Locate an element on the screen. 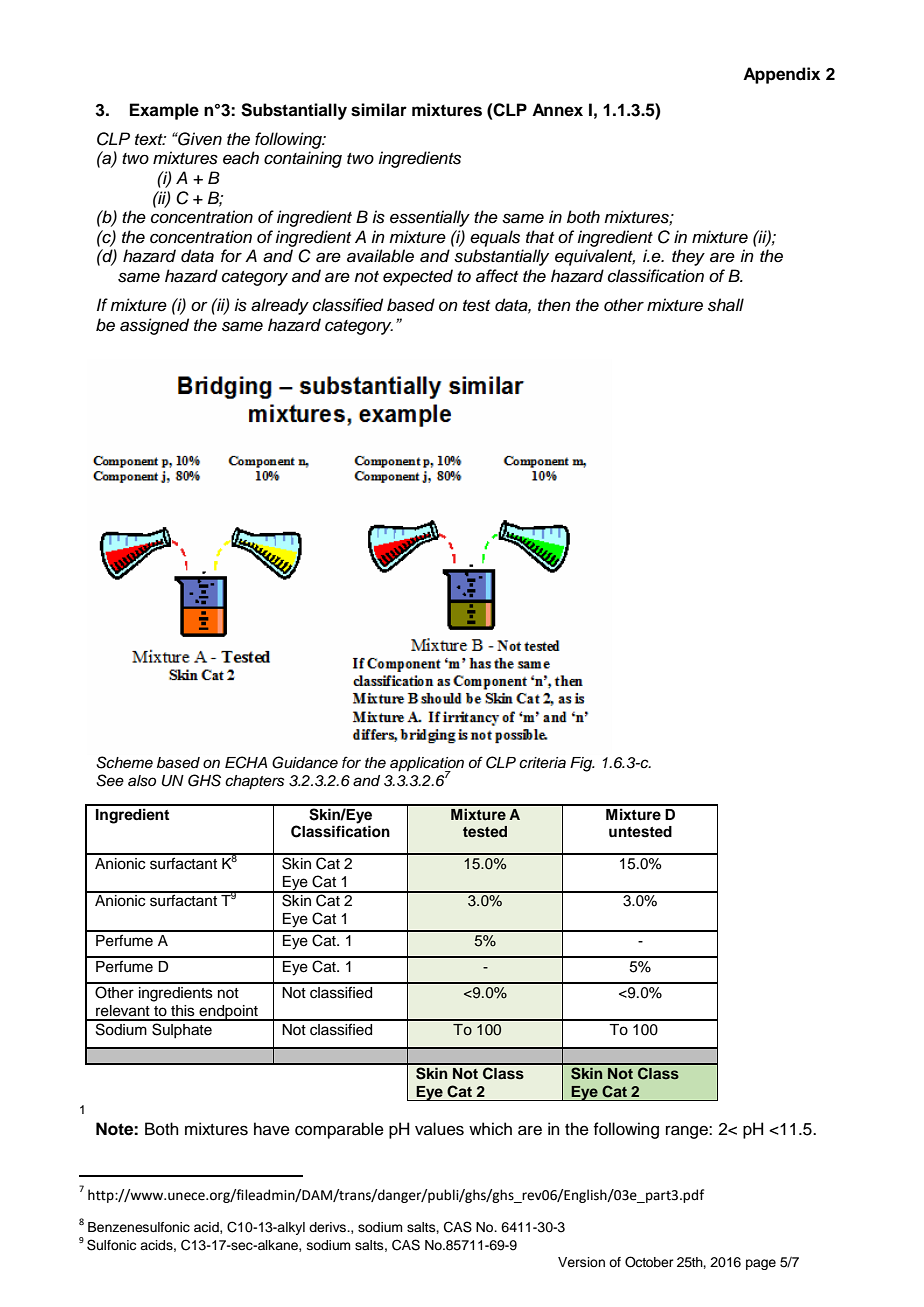 The height and width of the screenshot is (1307, 924). Example is located at coordinates (164, 111).
